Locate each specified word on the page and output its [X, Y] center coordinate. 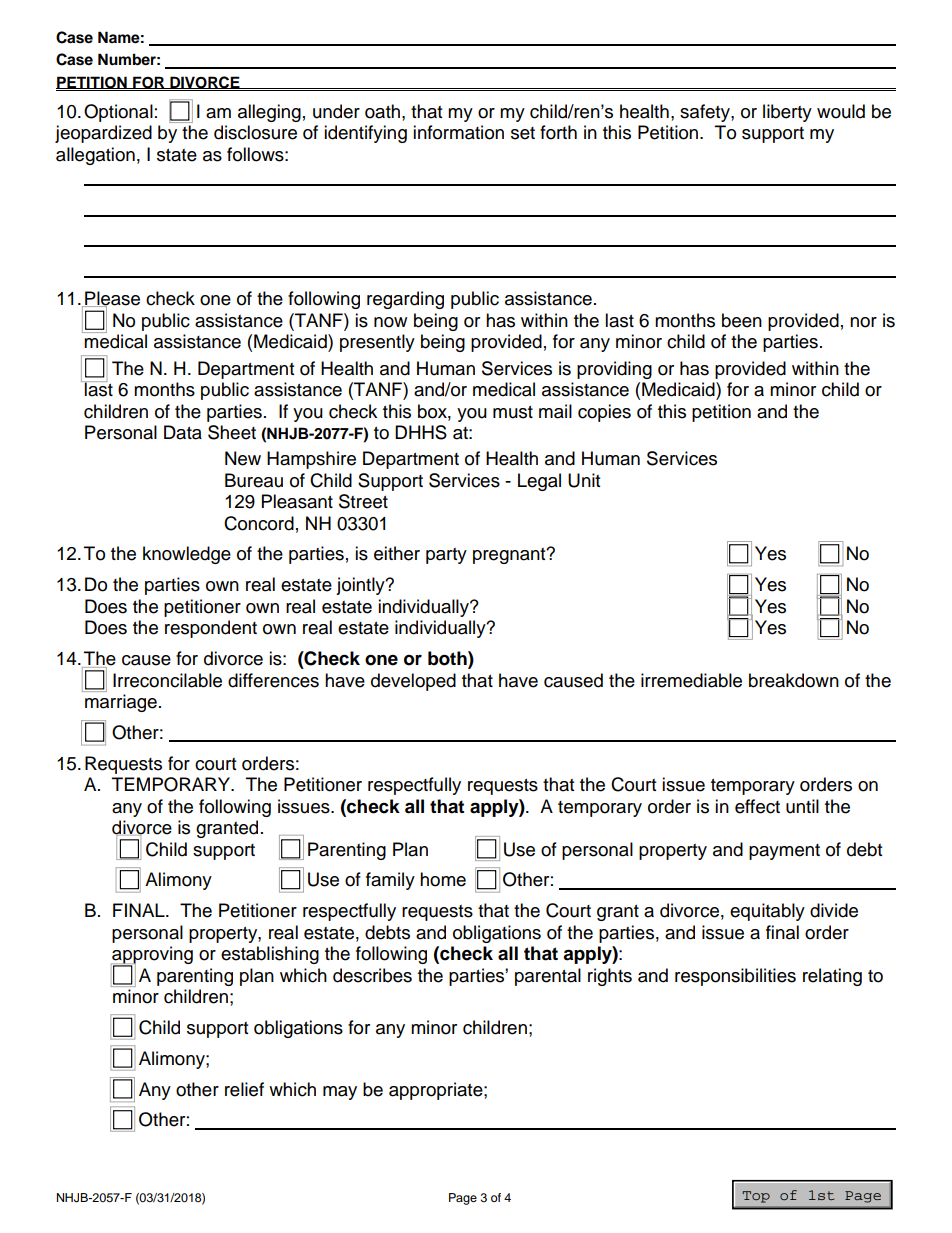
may [340, 1093]
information [458, 132]
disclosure [255, 132]
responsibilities [735, 977]
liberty [787, 113]
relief [244, 1089]
